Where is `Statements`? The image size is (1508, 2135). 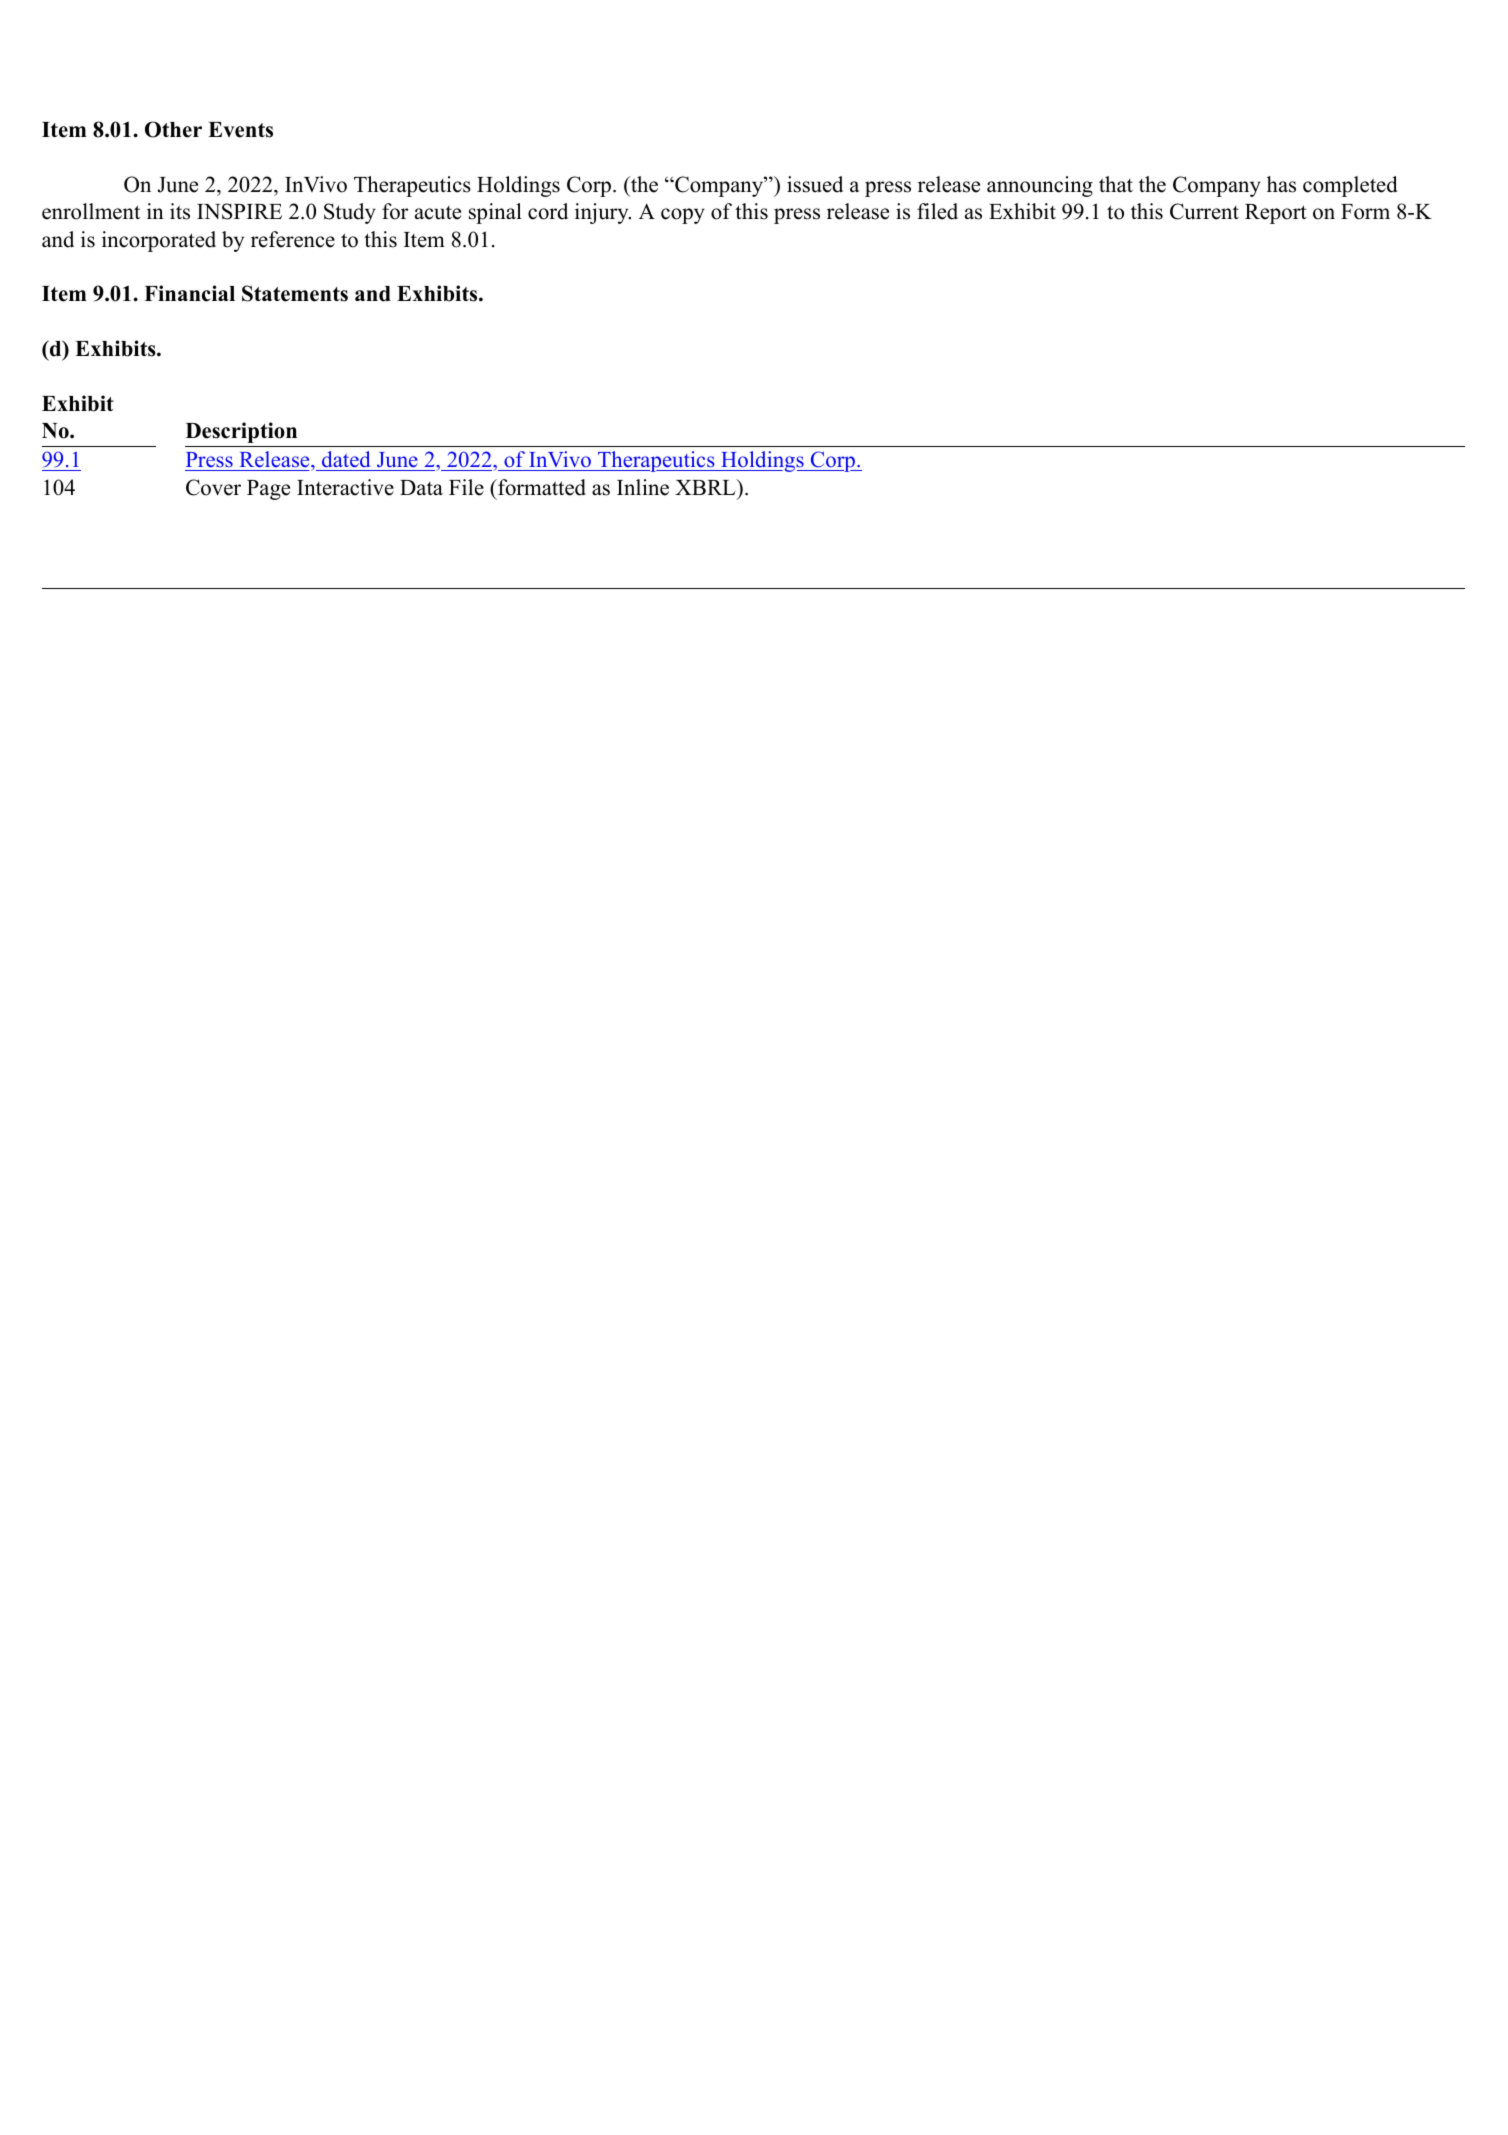
Statements is located at coordinates (295, 293).
